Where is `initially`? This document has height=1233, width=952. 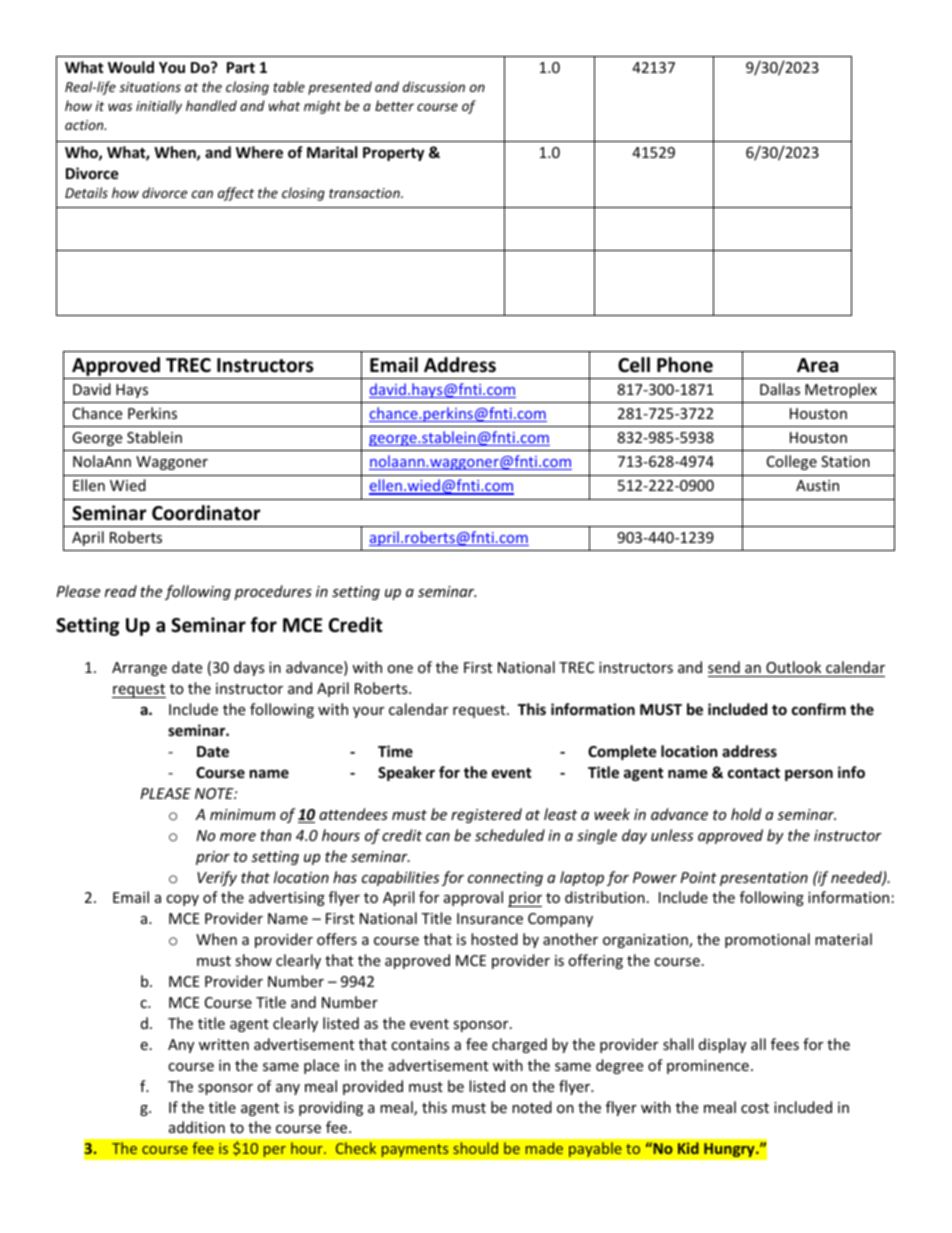 initially is located at coordinates (159, 107).
